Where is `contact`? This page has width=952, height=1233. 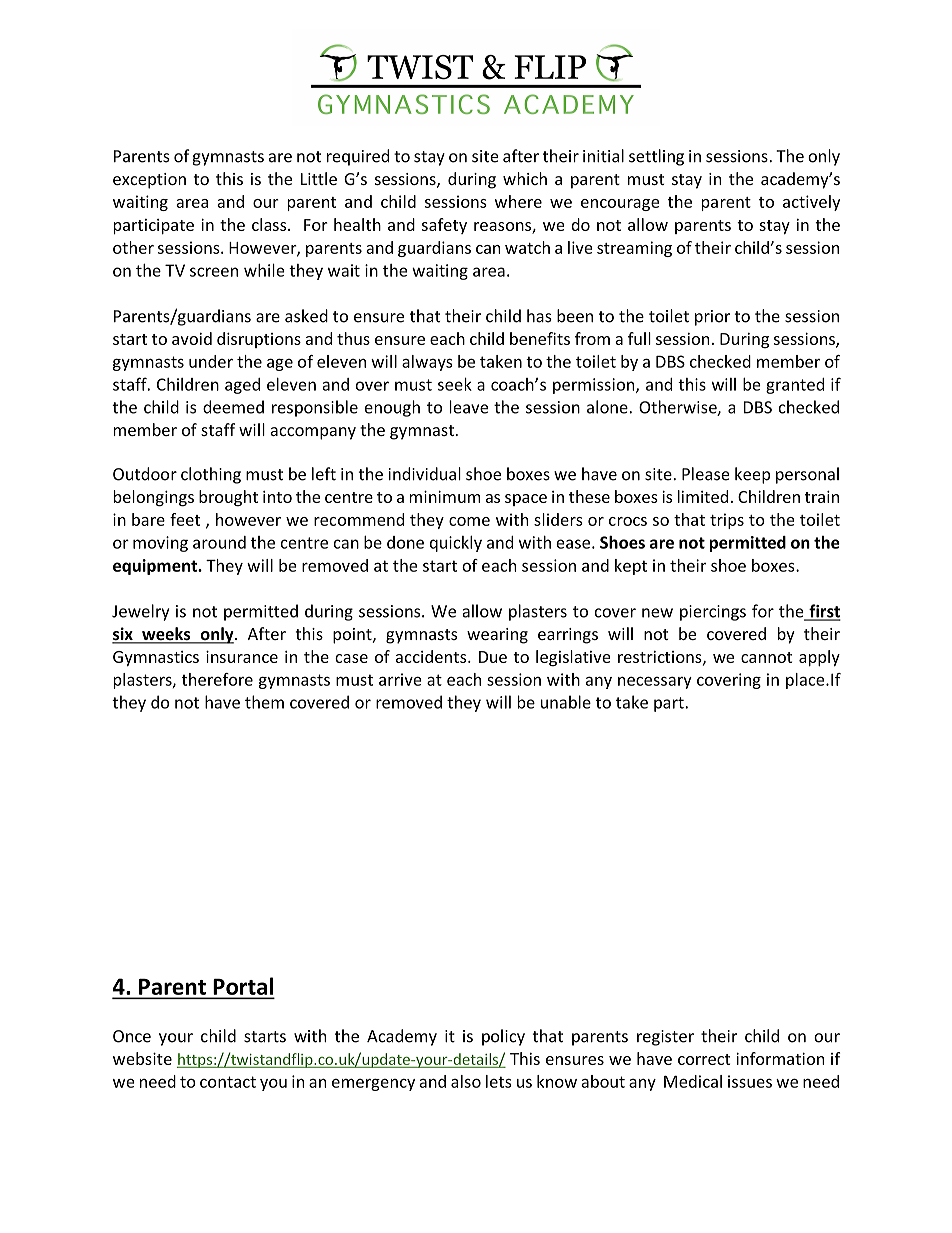
contact is located at coordinates (228, 1082).
